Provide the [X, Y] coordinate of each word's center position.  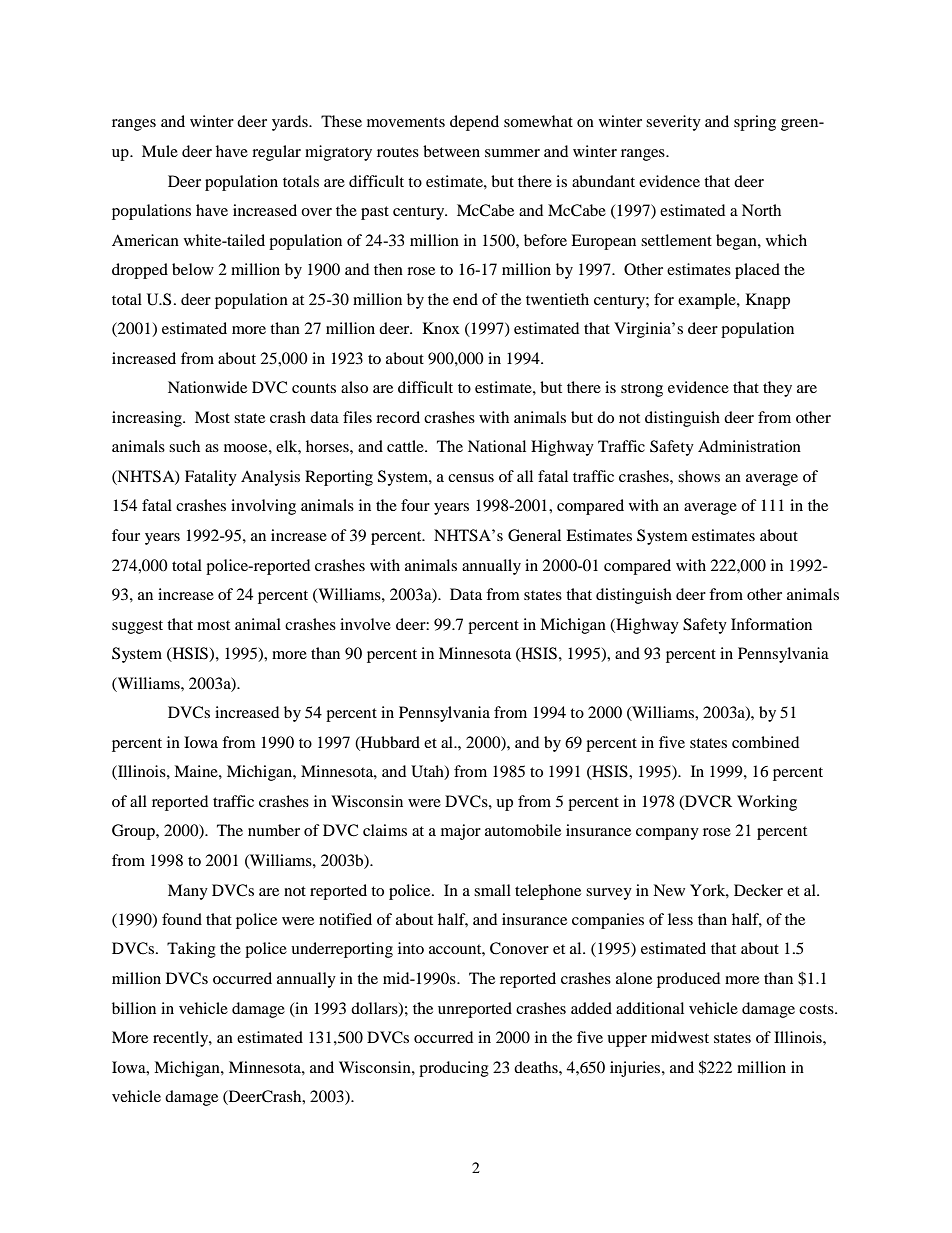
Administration [749, 446]
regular [276, 153]
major [461, 832]
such [184, 446]
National [497, 446]
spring [755, 123]
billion [134, 1008]
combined [765, 742]
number [274, 830]
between [451, 151]
